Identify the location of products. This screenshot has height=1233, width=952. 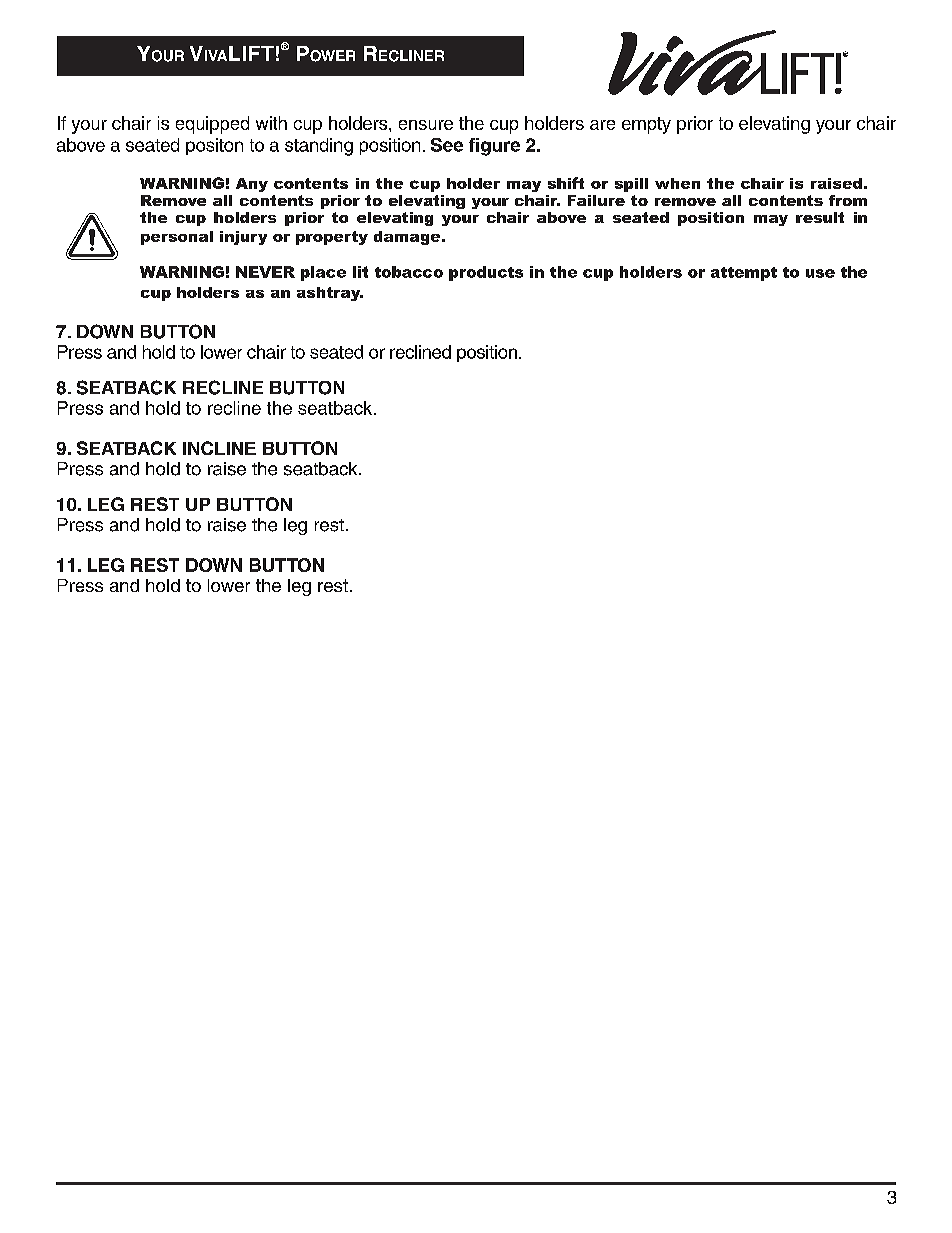
(486, 273).
